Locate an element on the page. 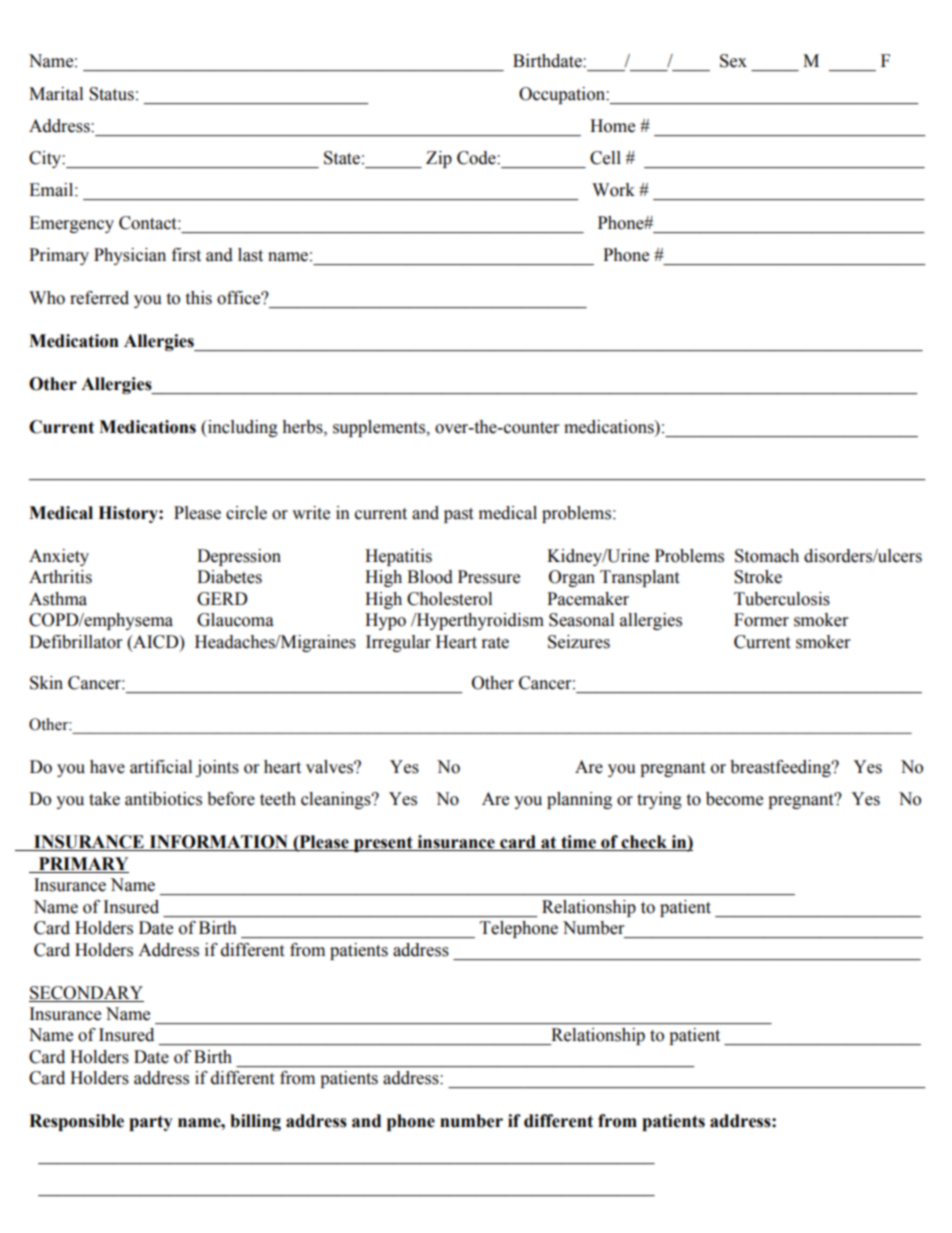 Image resolution: width=952 pixels, height=1233 pixels. trying is located at coordinates (659, 800).
